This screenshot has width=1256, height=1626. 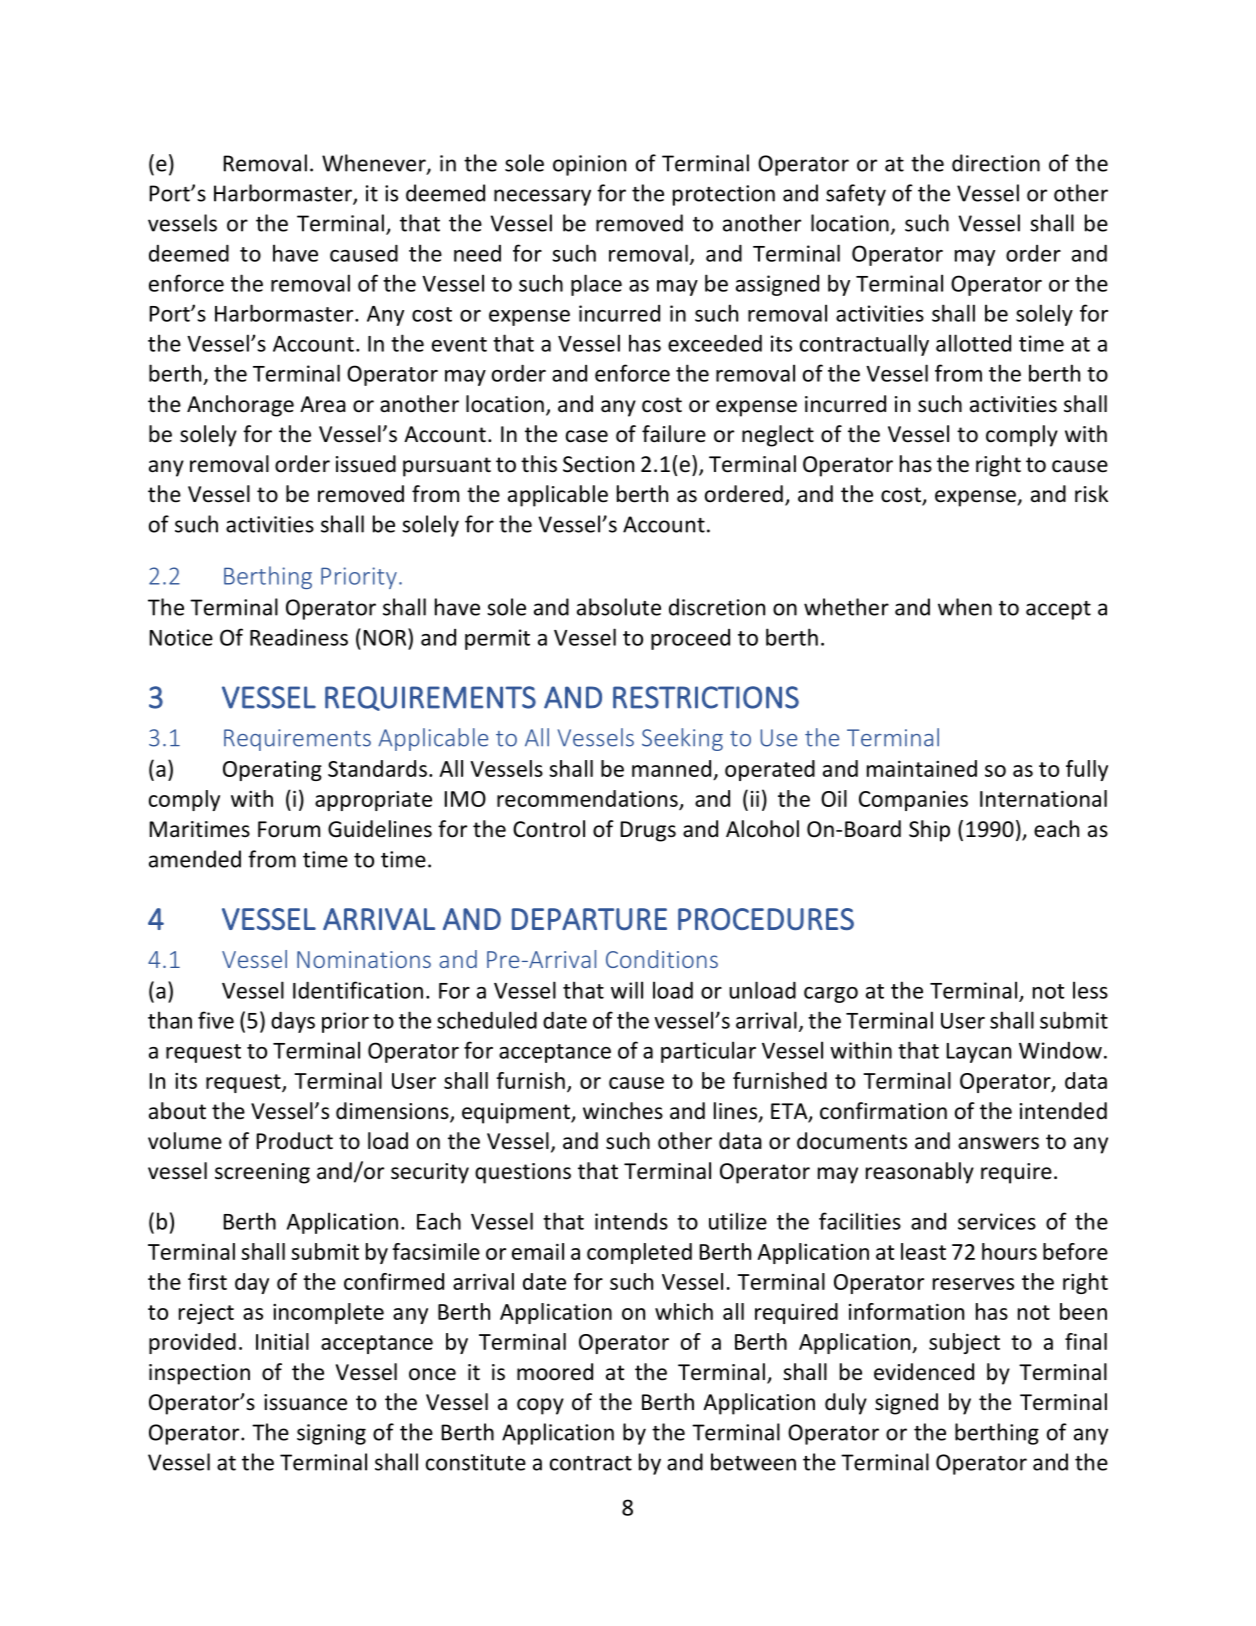 I want to click on Conditions, so click(x=662, y=959).
